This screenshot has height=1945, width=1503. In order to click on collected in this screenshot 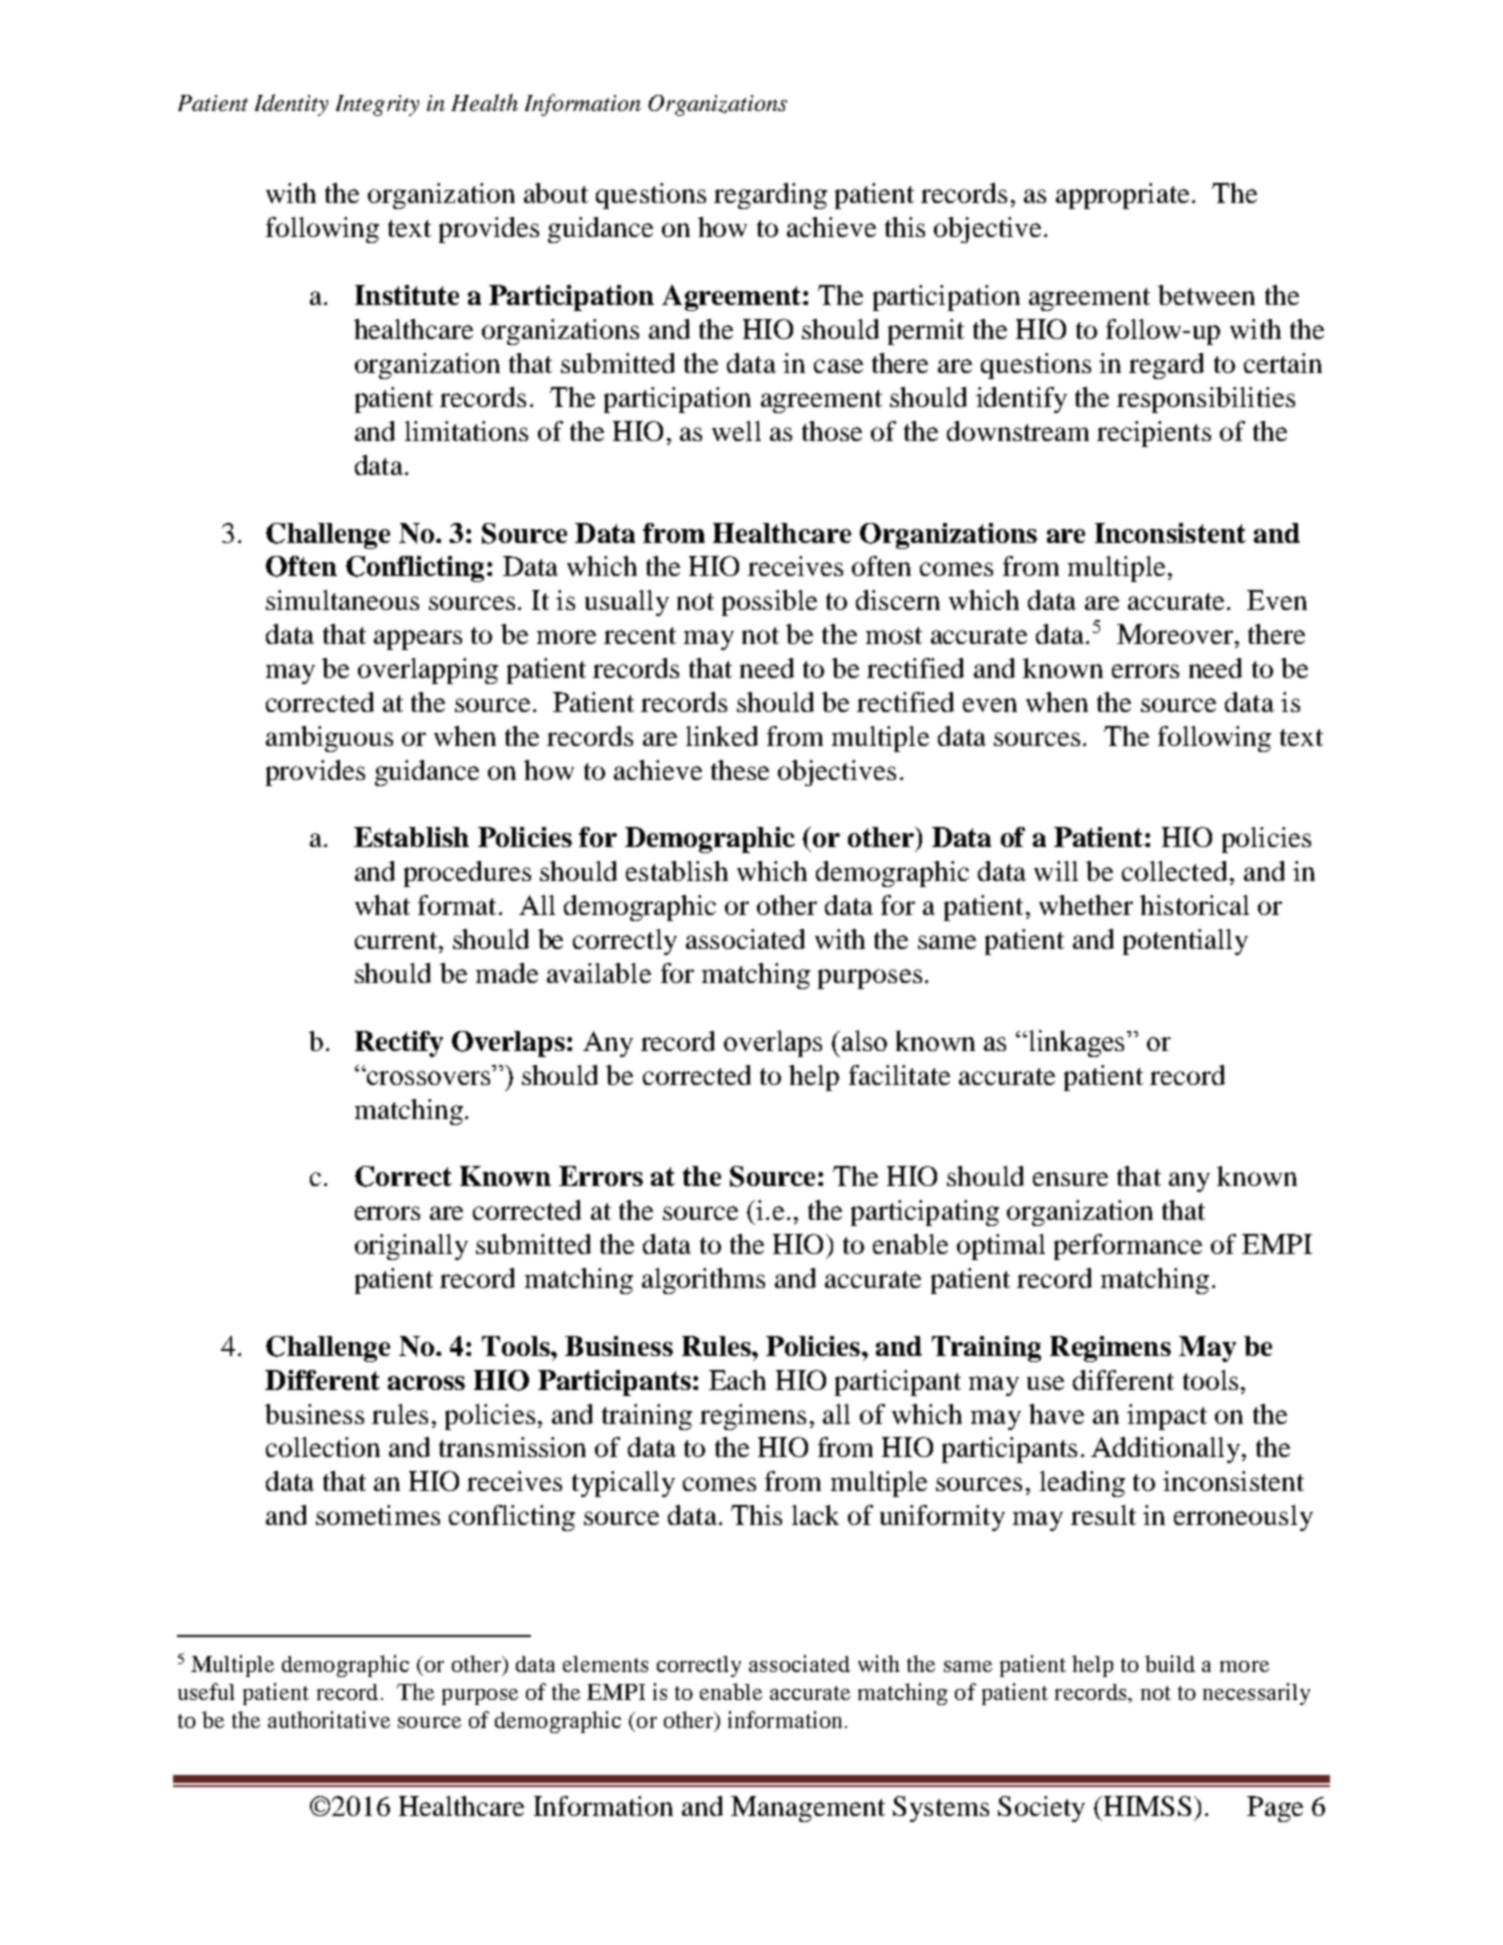, I will do `click(1174, 871)`.
